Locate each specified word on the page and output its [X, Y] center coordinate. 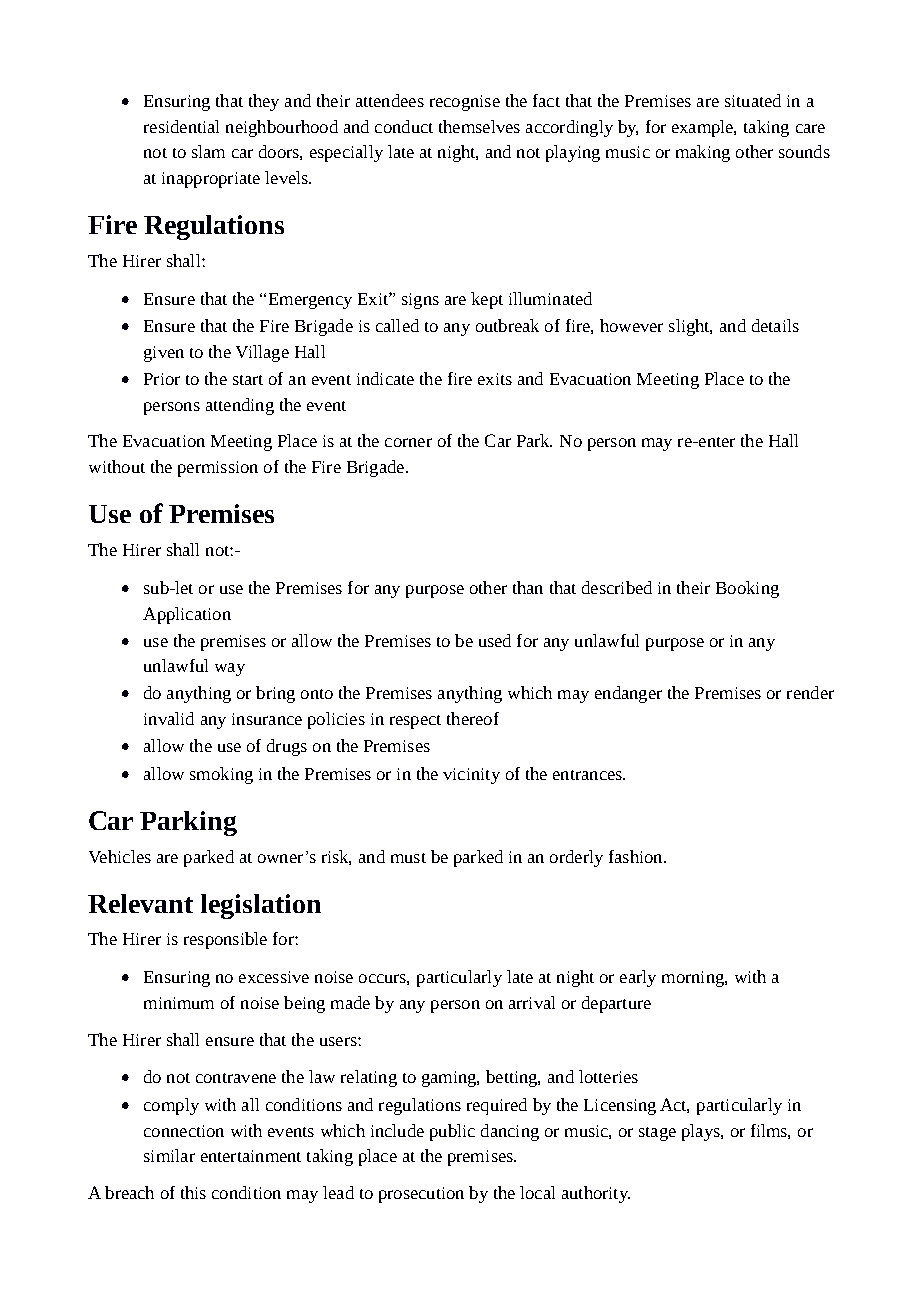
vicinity [471, 776]
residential [181, 126]
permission [218, 469]
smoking [221, 775]
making [703, 153]
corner [408, 442]
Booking [747, 589]
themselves [479, 126]
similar [169, 1155]
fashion [637, 856]
